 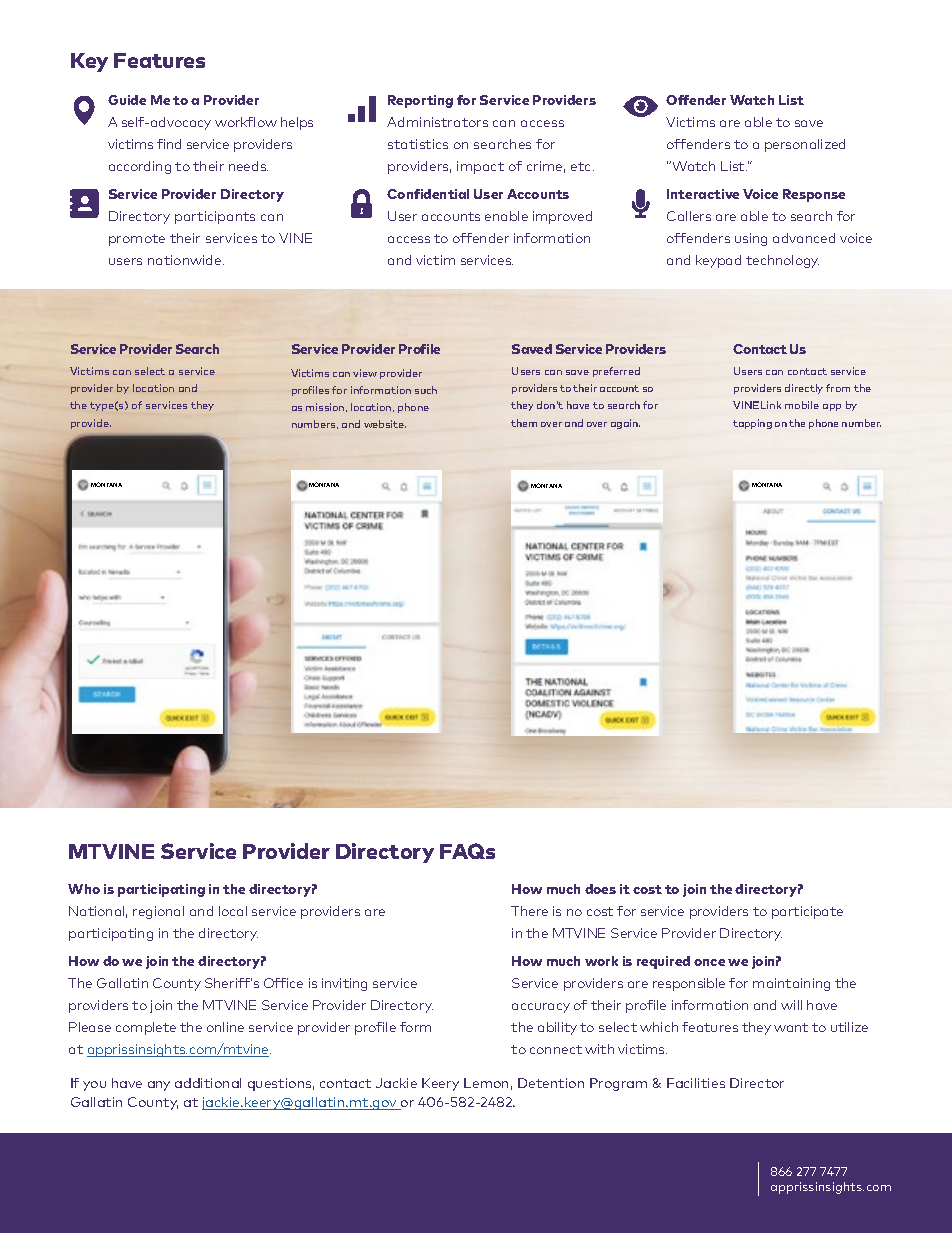 I want to click on tapping, so click(x=752, y=424).
